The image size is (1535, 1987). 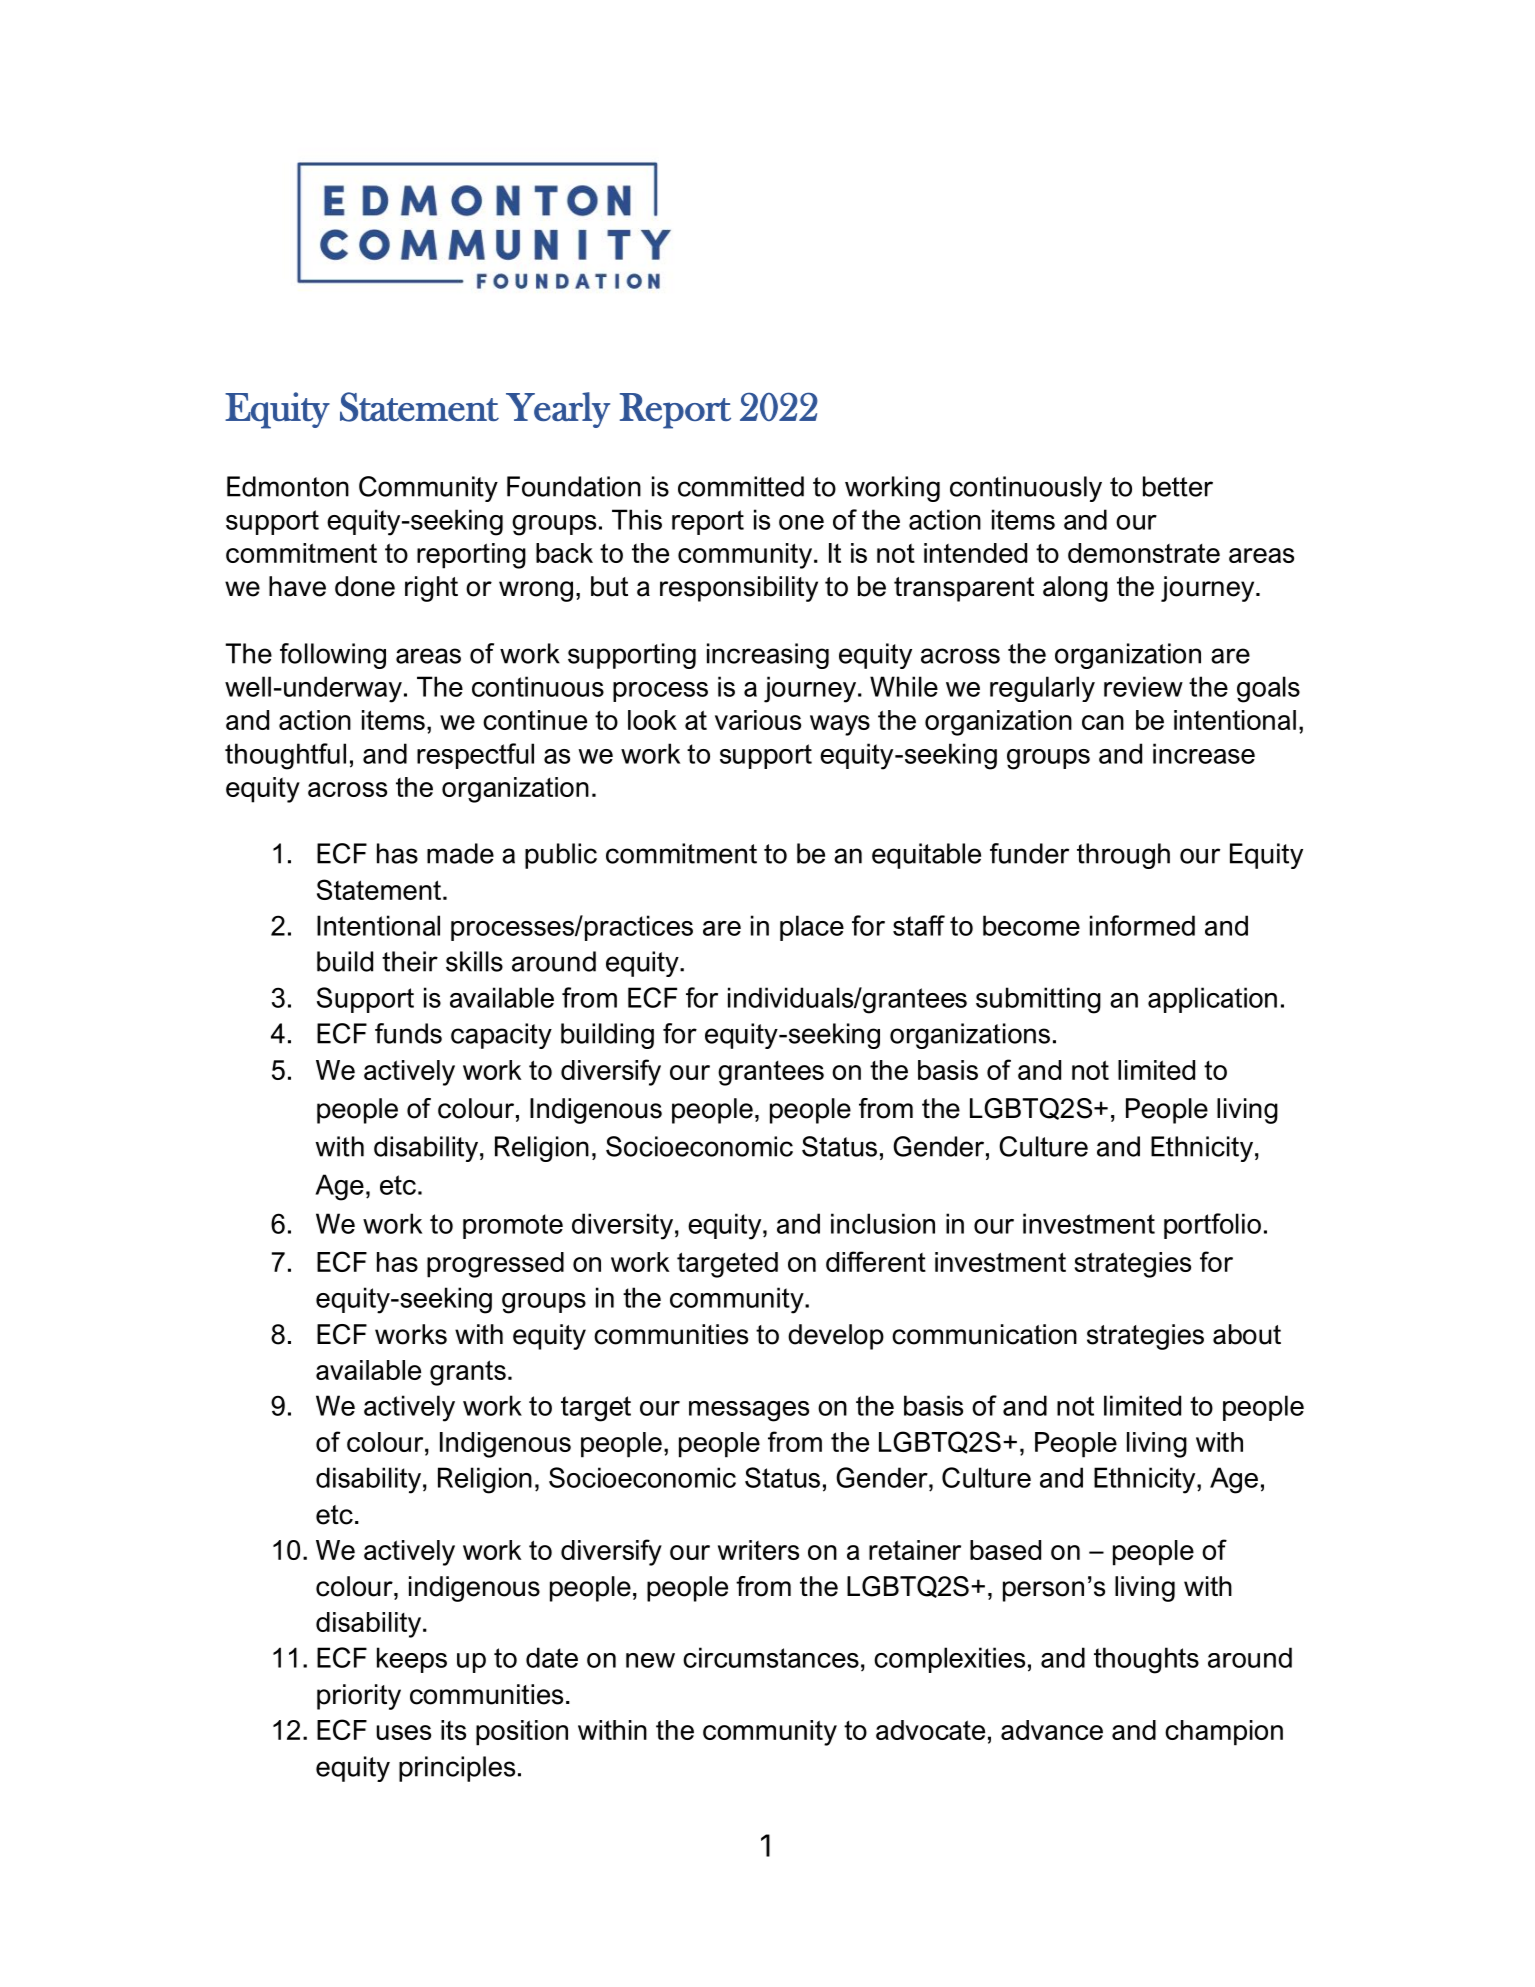 I want to click on progressed, so click(x=495, y=1265).
